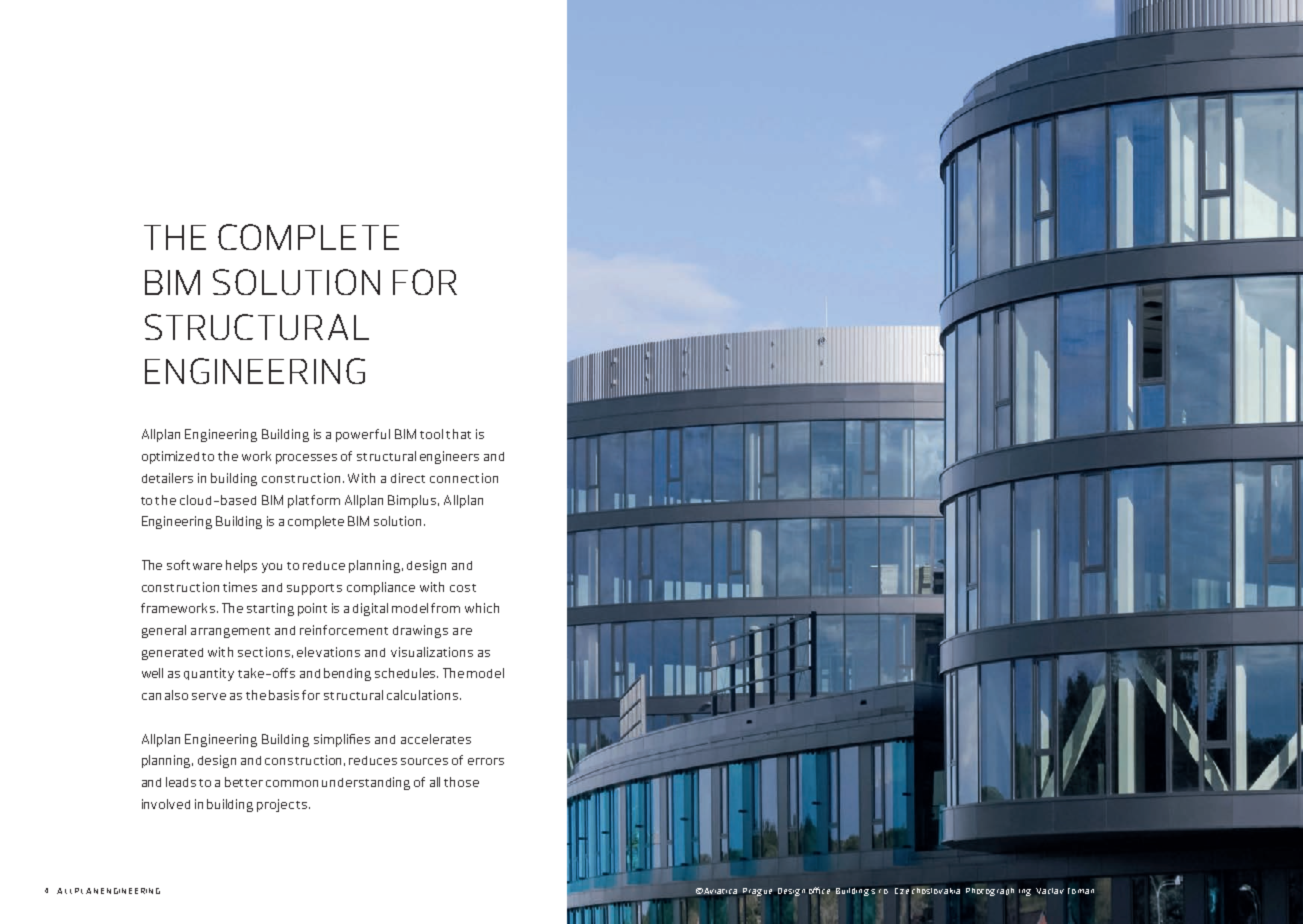 This image has height=924, width=1303. Describe the element at coordinates (420, 631) in the image. I see `drawings` at that location.
